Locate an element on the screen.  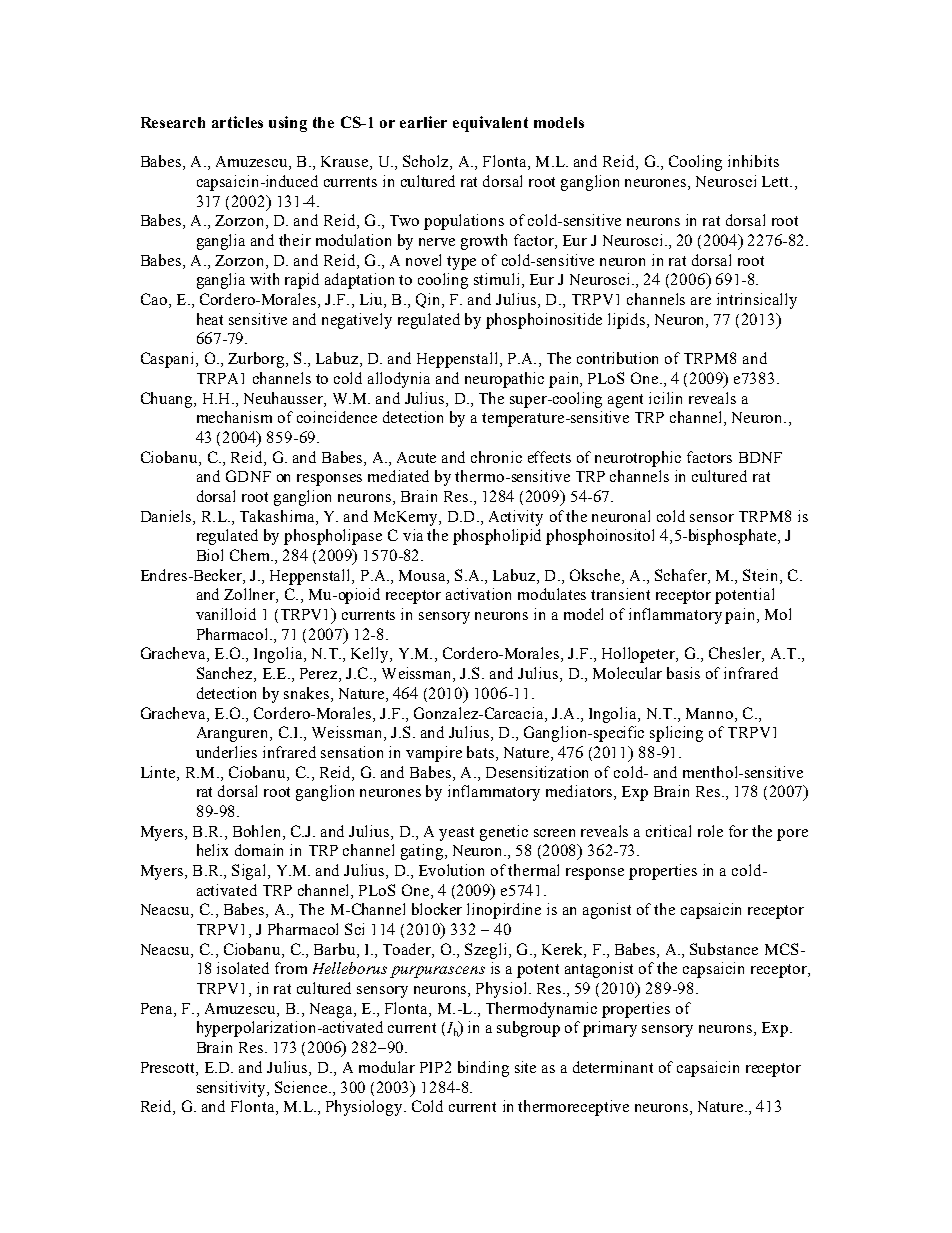
articles is located at coordinates (237, 122).
